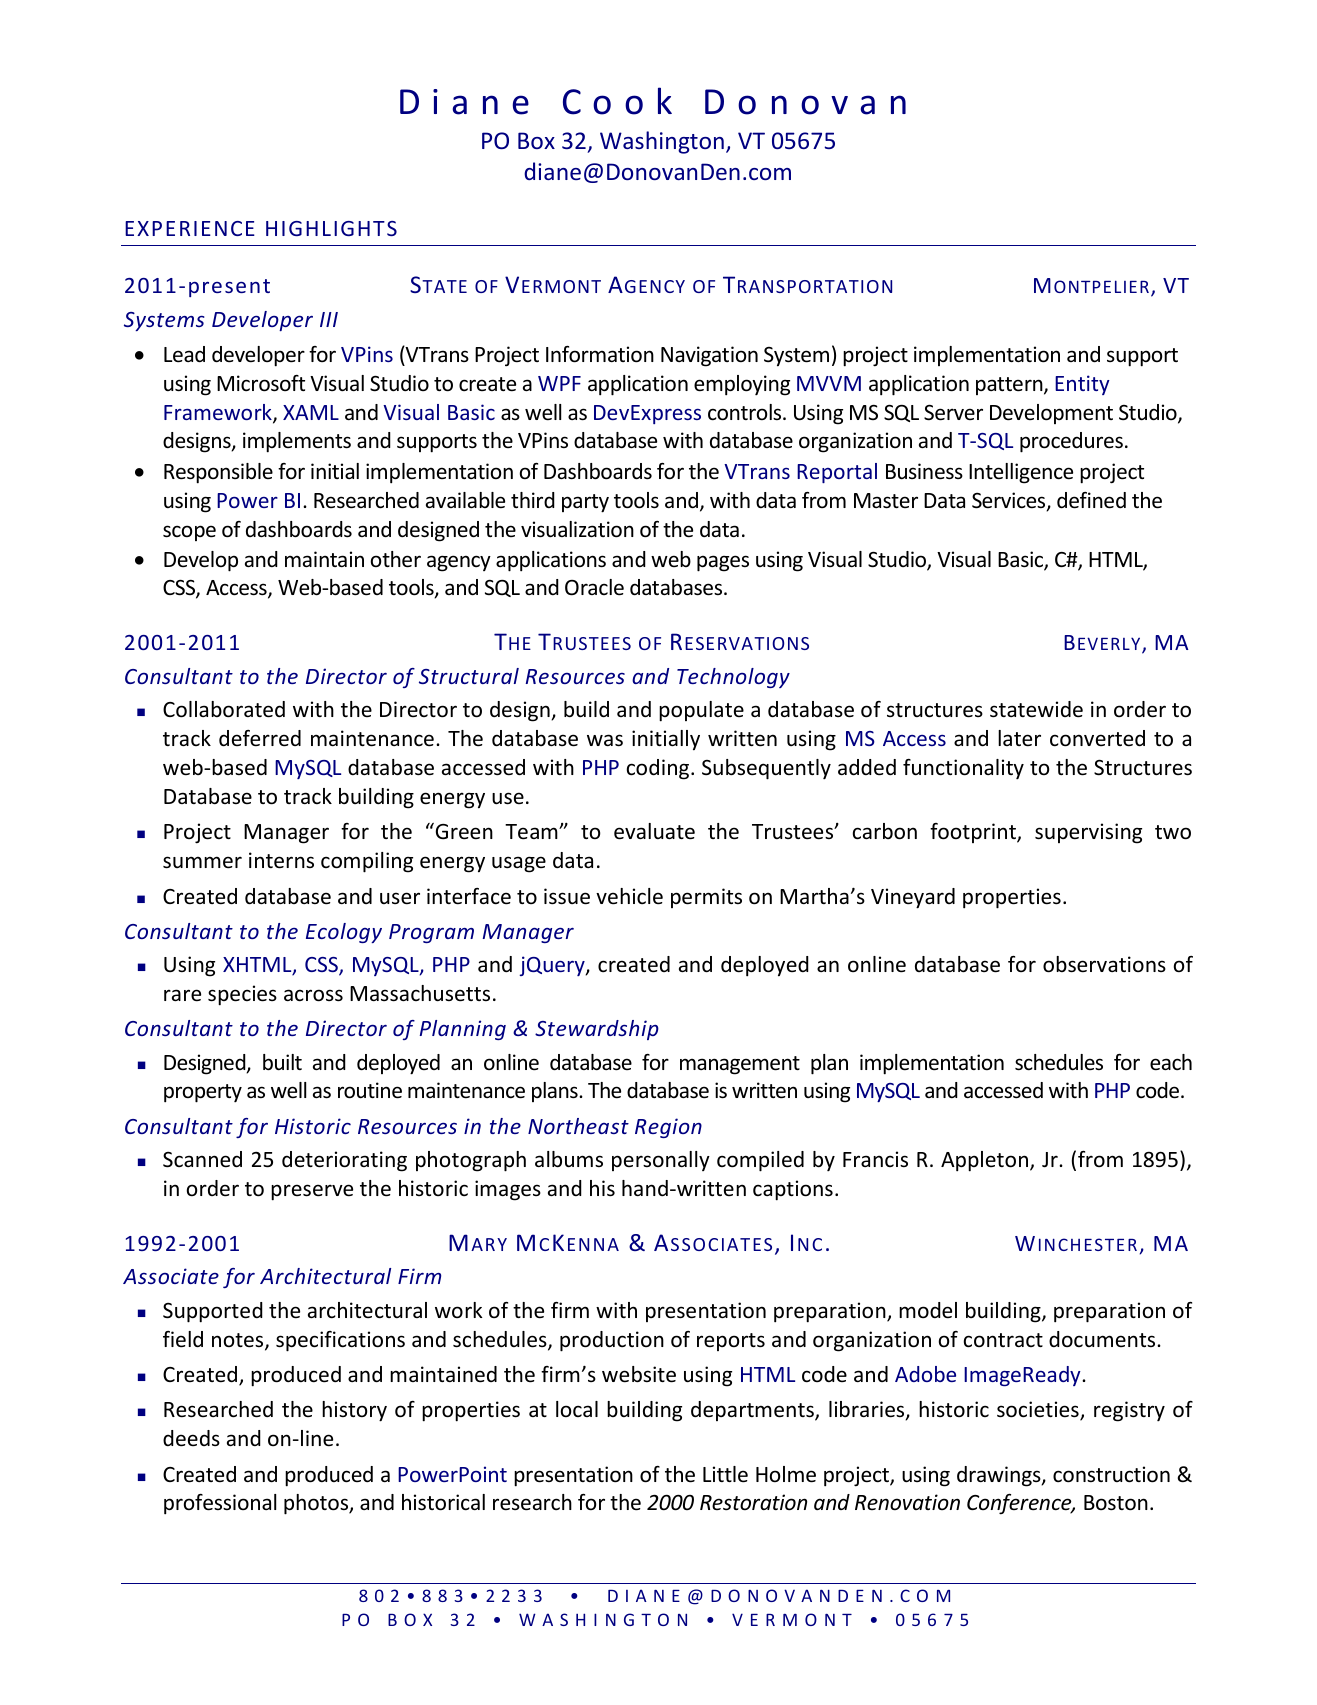  Describe the element at coordinates (709, 356) in the screenshot. I see `Navigation` at that location.
